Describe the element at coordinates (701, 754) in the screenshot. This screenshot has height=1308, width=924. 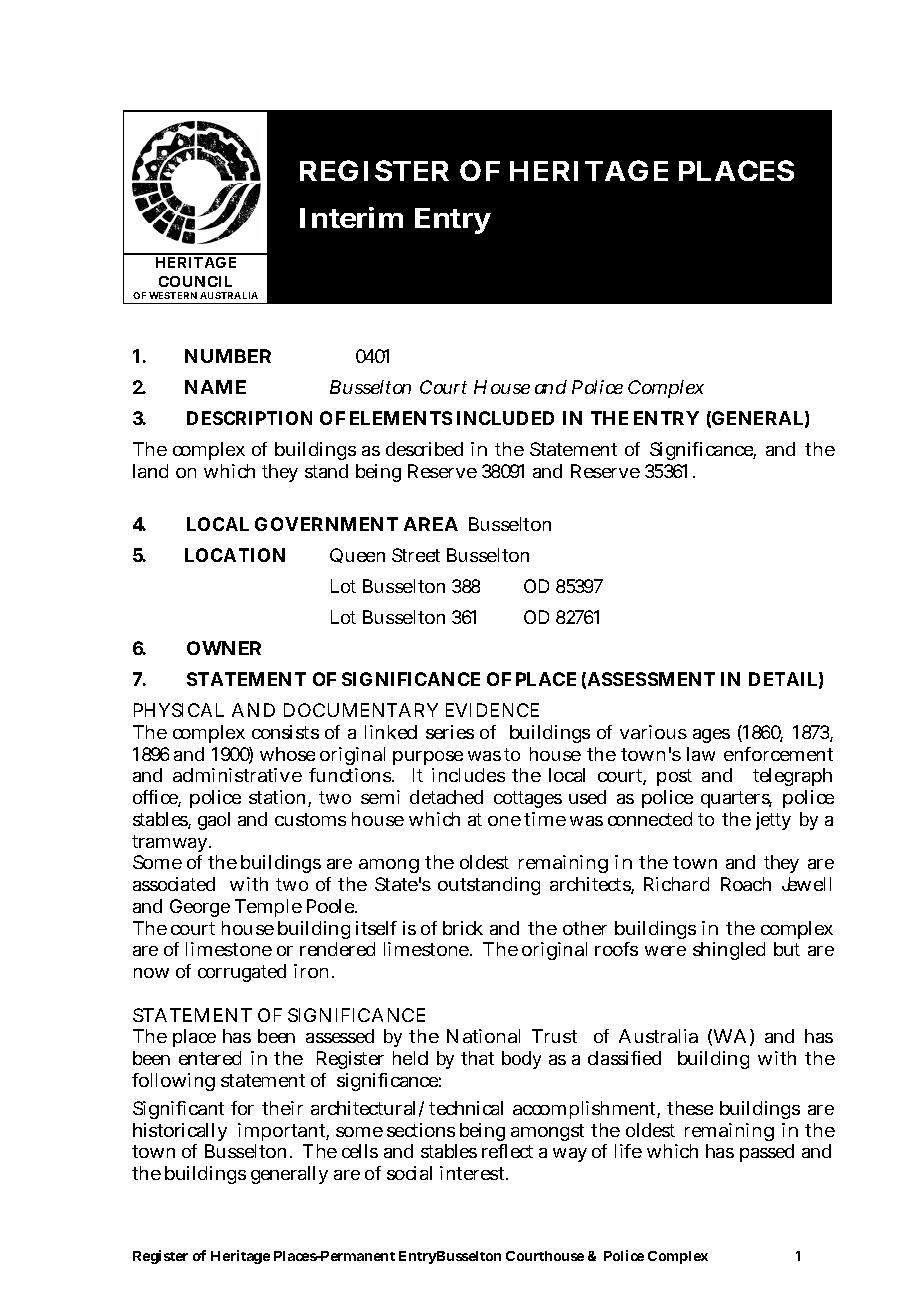
I see `law` at that location.
